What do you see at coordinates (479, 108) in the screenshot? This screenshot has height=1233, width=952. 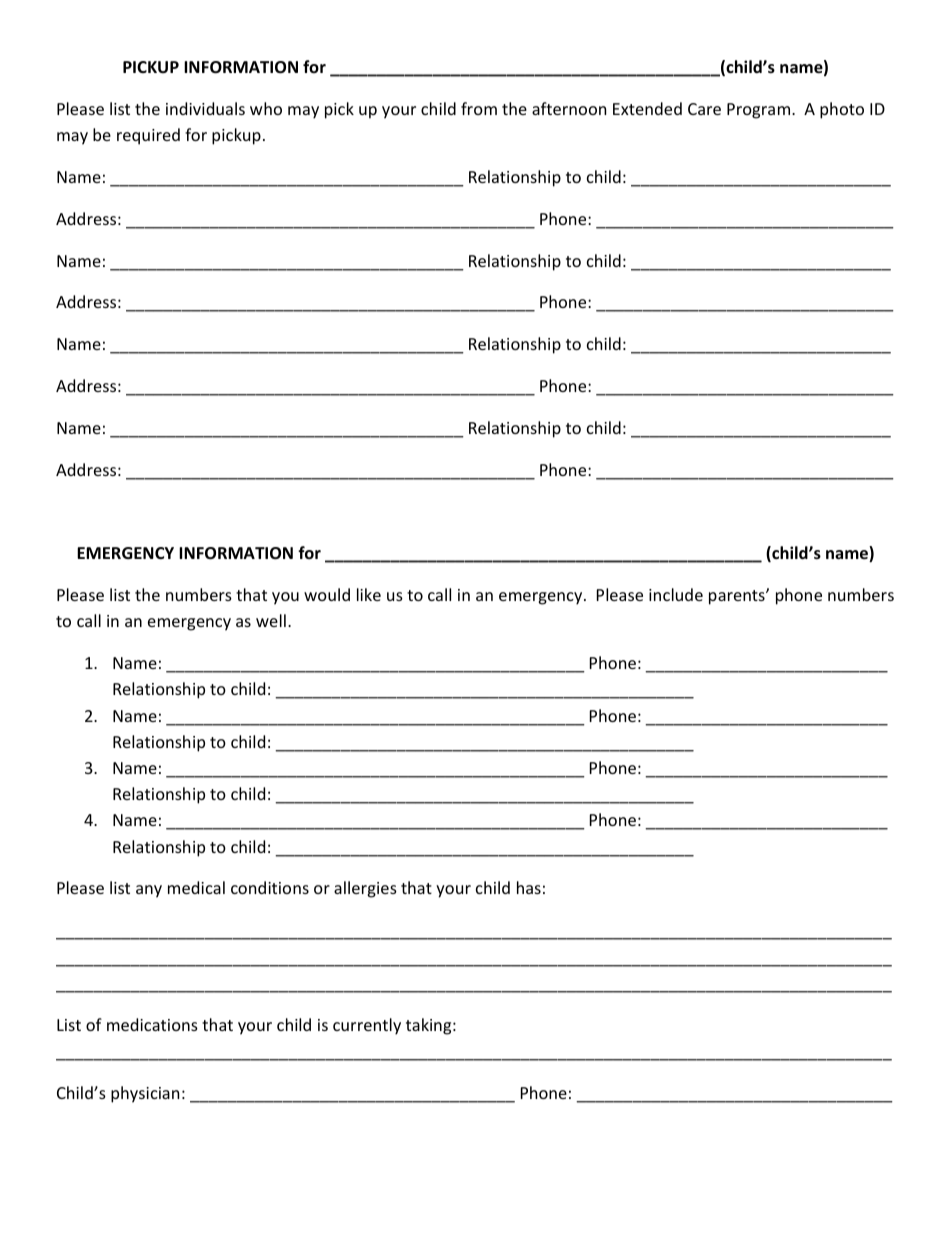 I see `from` at bounding box center [479, 108].
